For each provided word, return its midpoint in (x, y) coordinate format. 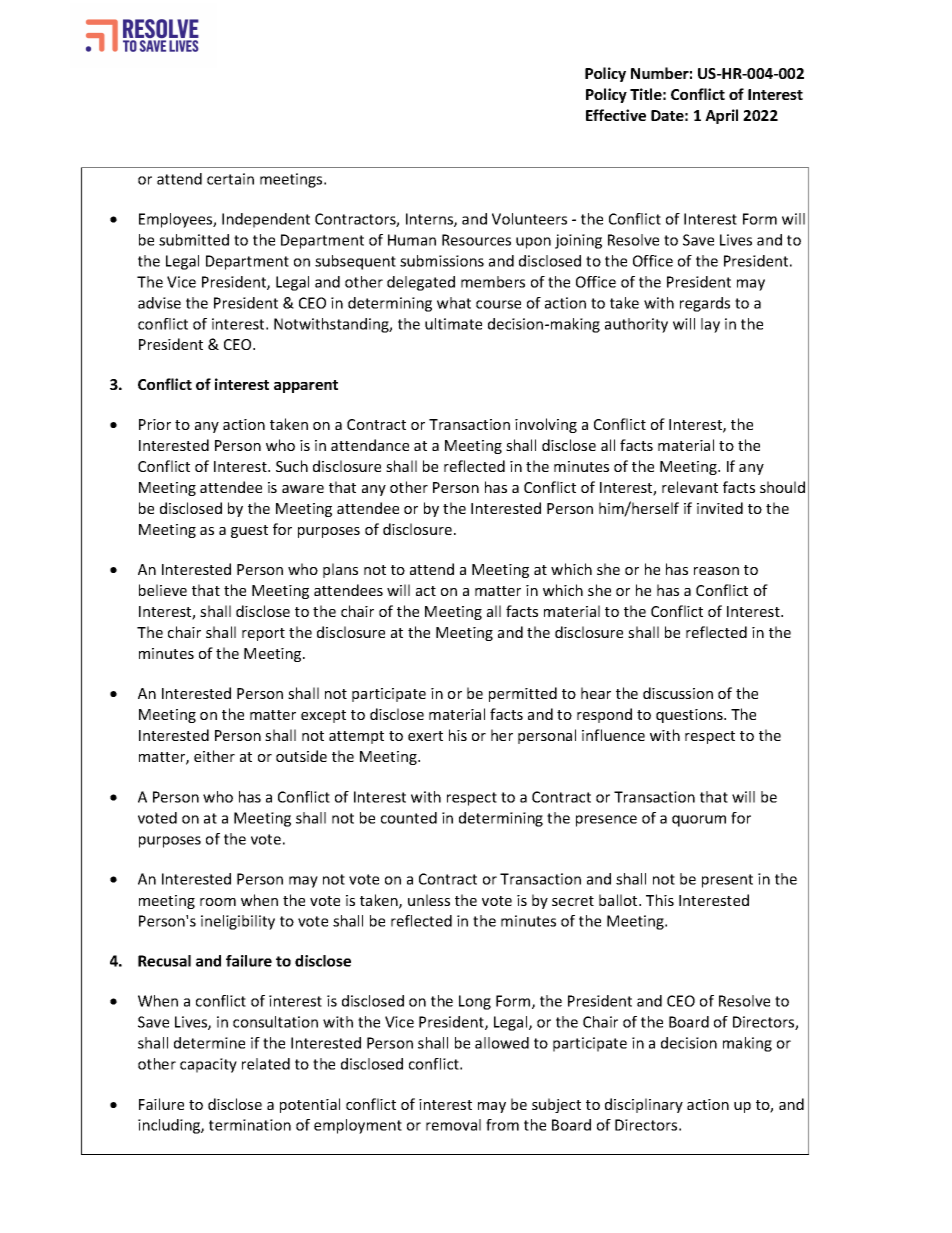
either (214, 756)
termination (250, 1125)
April (721, 116)
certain (230, 179)
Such (292, 466)
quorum (699, 821)
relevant (690, 487)
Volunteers (529, 219)
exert (425, 736)
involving (546, 425)
